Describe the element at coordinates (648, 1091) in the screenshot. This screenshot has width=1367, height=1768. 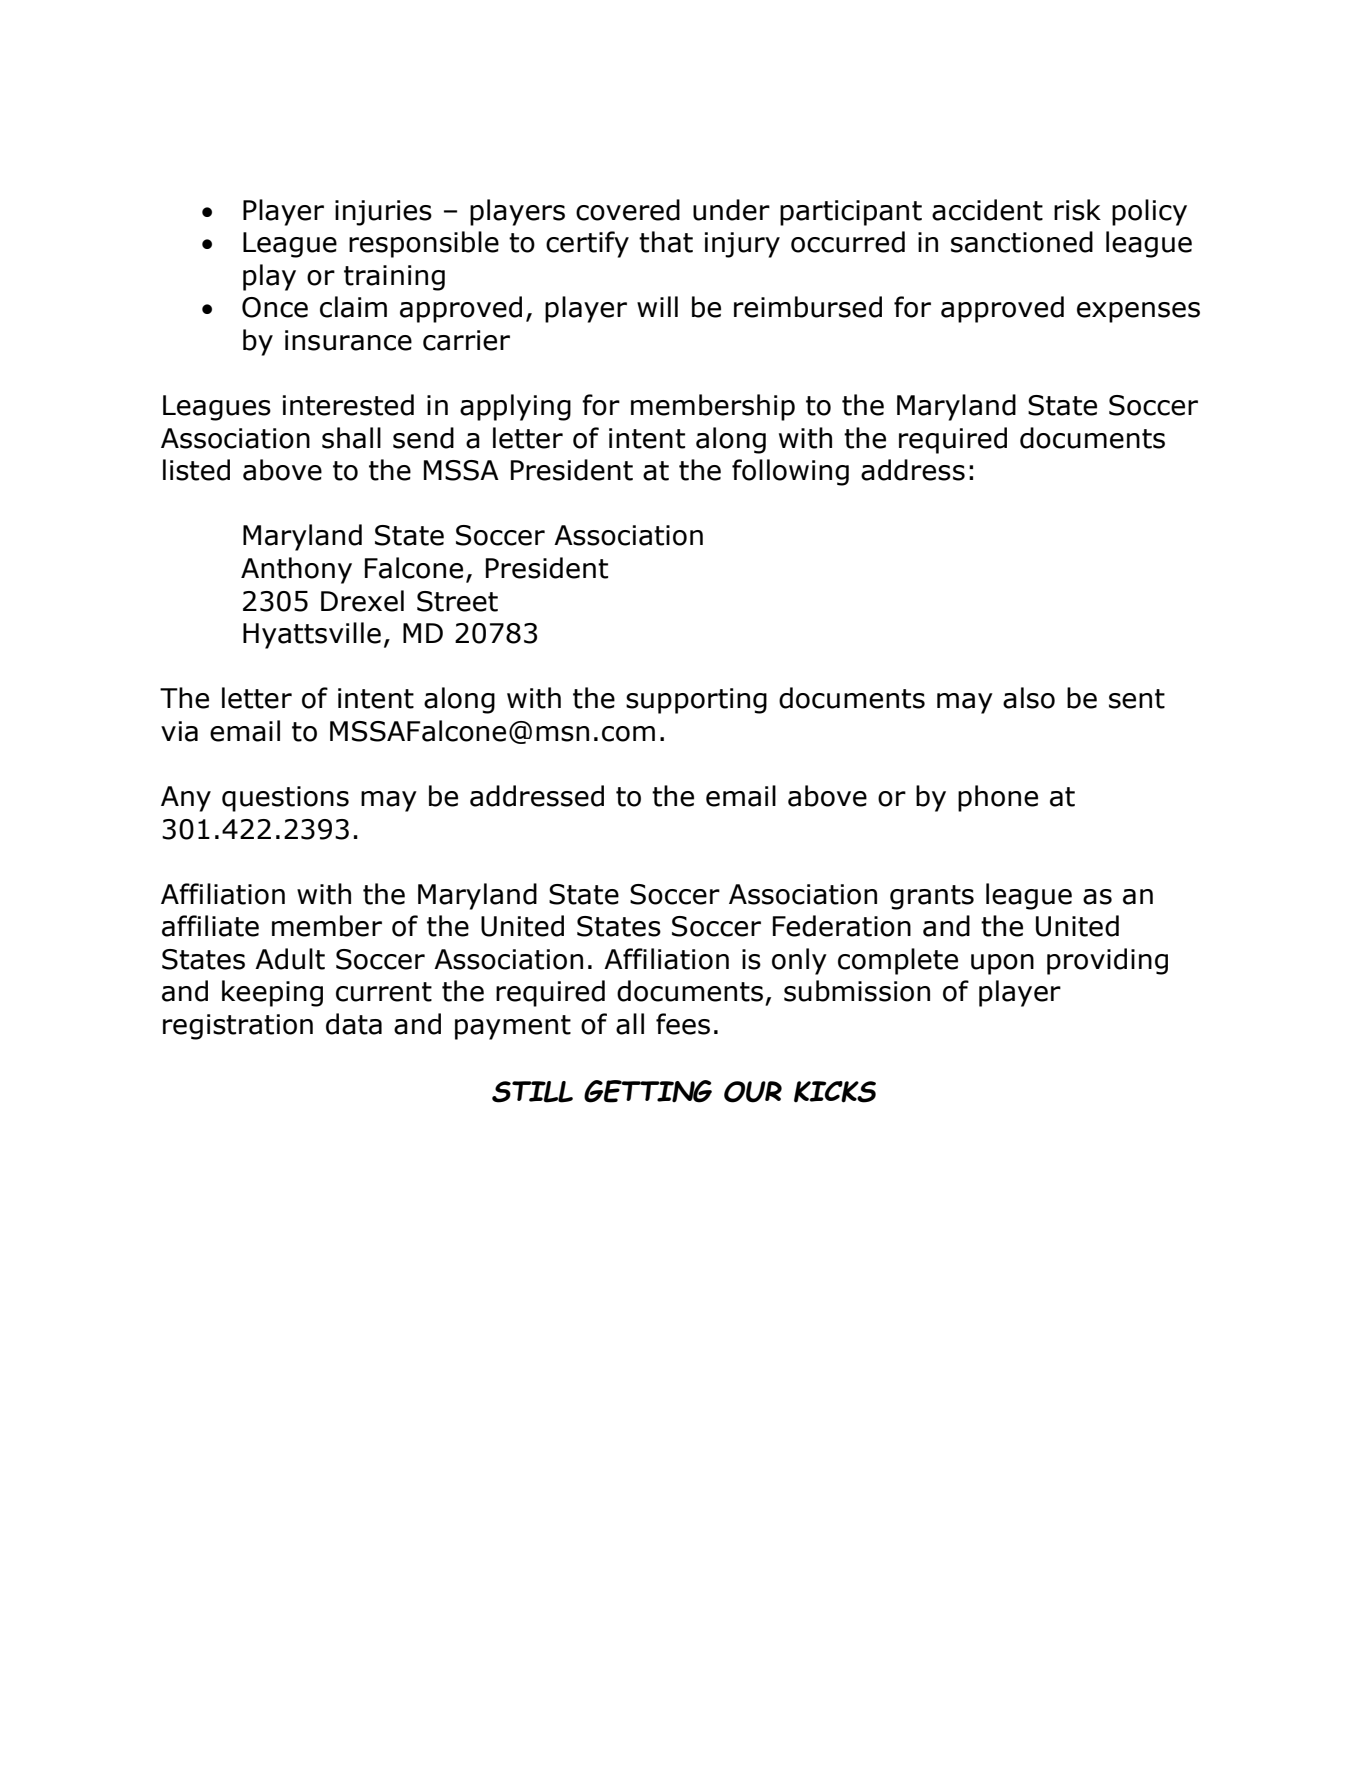
I see `GETTING` at that location.
